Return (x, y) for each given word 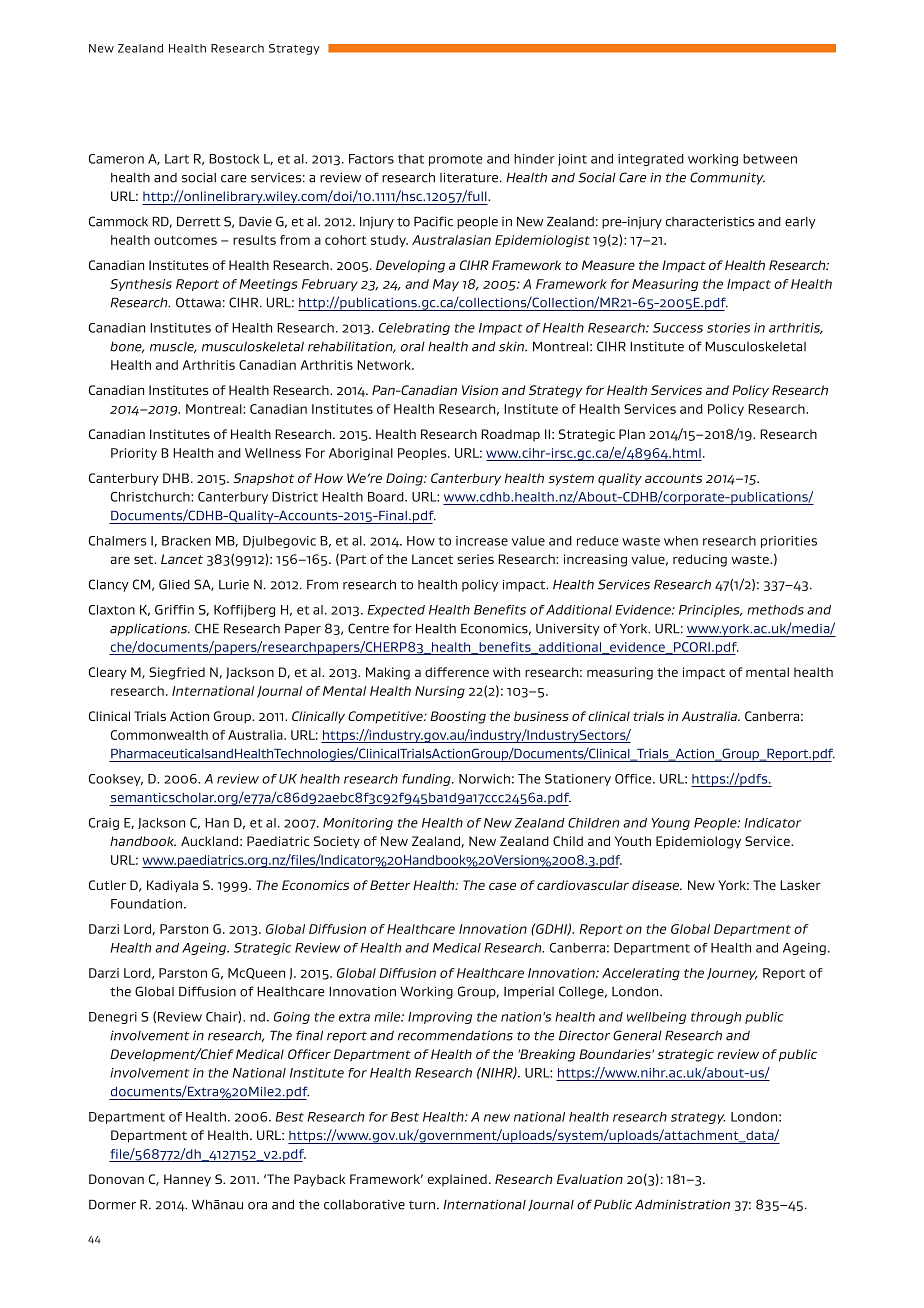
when (681, 541)
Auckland (209, 841)
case (502, 886)
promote (456, 160)
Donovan (116, 1179)
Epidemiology (698, 842)
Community (727, 178)
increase (482, 541)
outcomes (185, 240)
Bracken (186, 541)
